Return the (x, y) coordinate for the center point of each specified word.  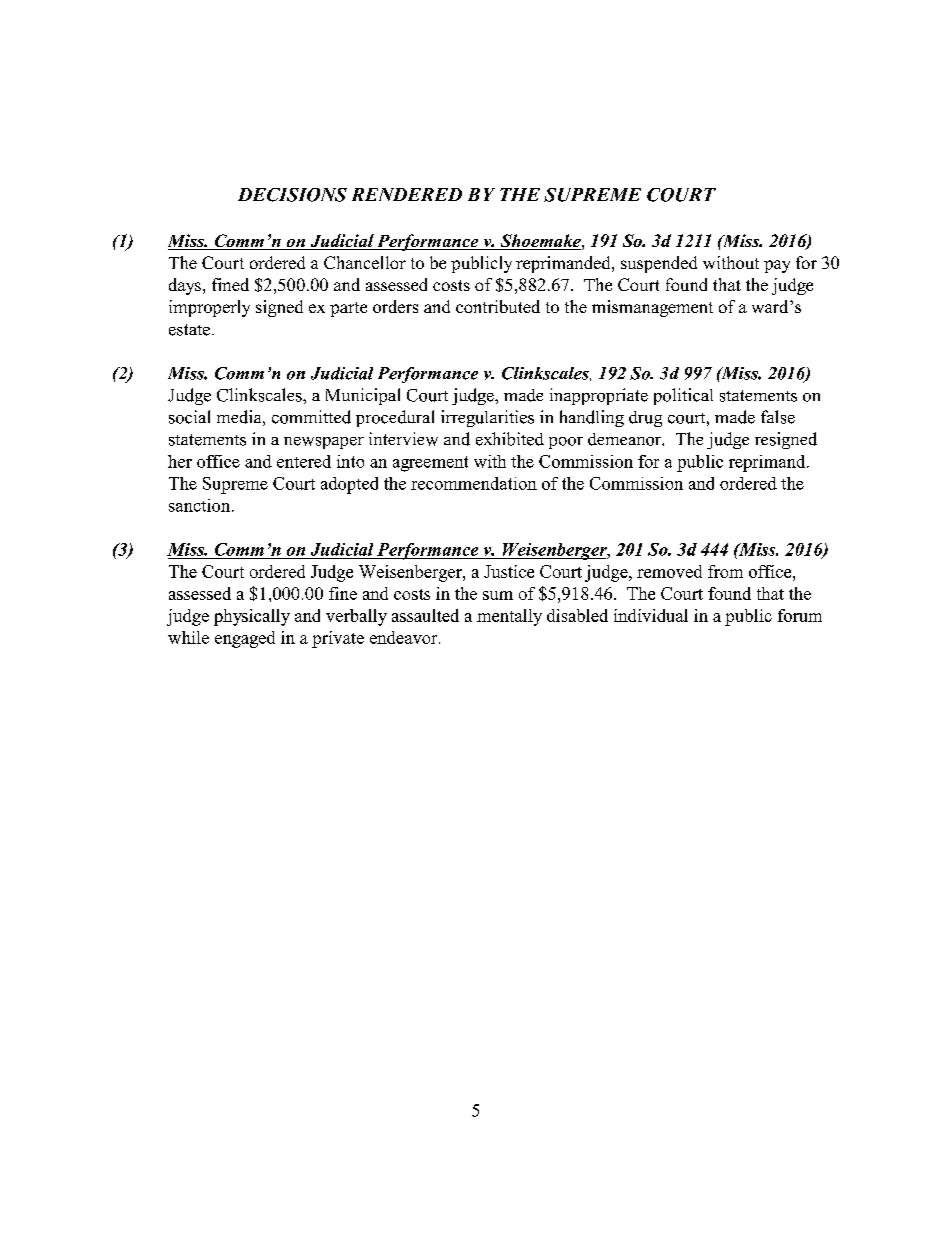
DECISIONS (292, 195)
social (189, 417)
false (778, 417)
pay (777, 266)
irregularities (487, 418)
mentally (509, 617)
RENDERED (407, 194)
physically (252, 617)
